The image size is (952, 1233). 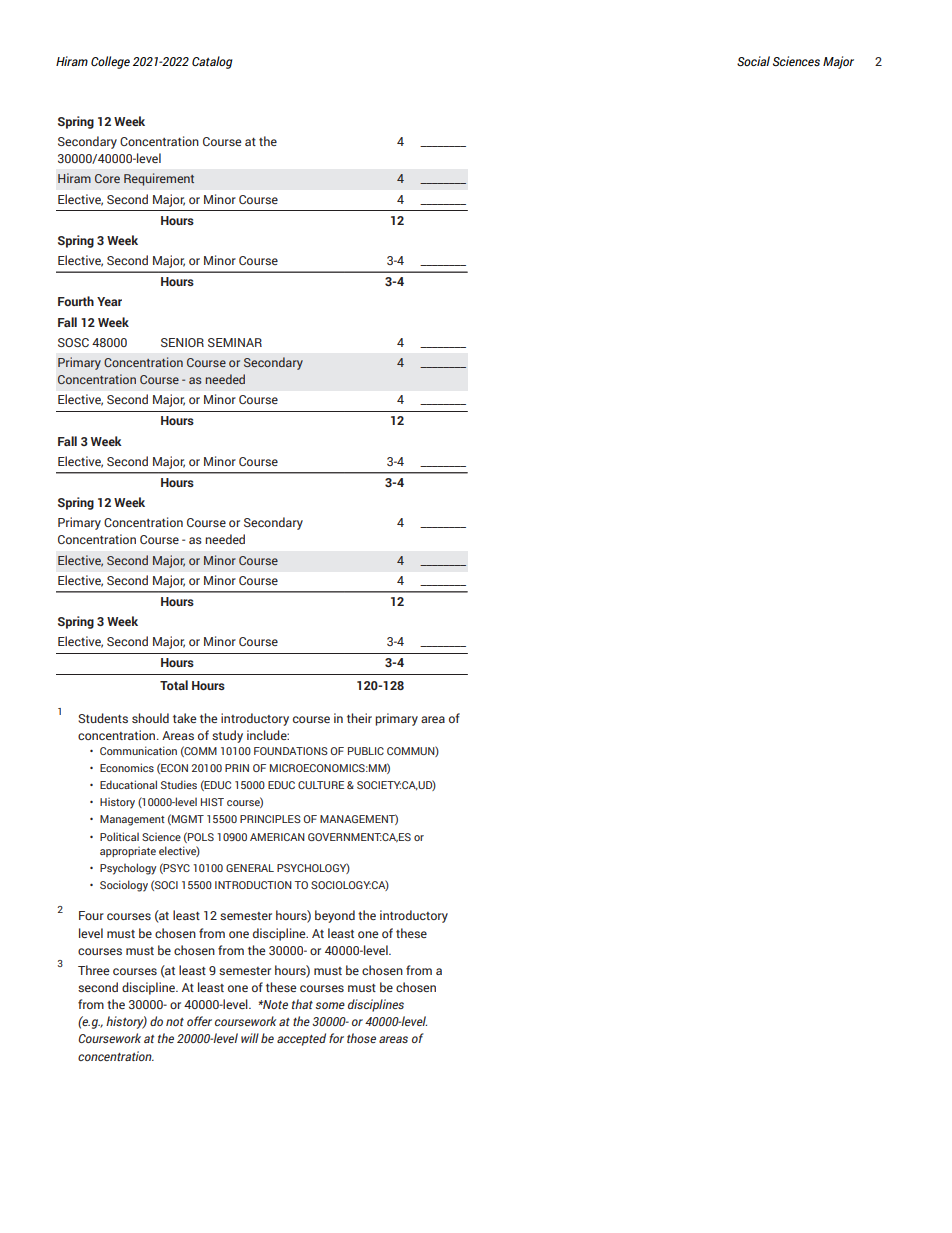 I want to click on Catalog, so click(x=212, y=62).
